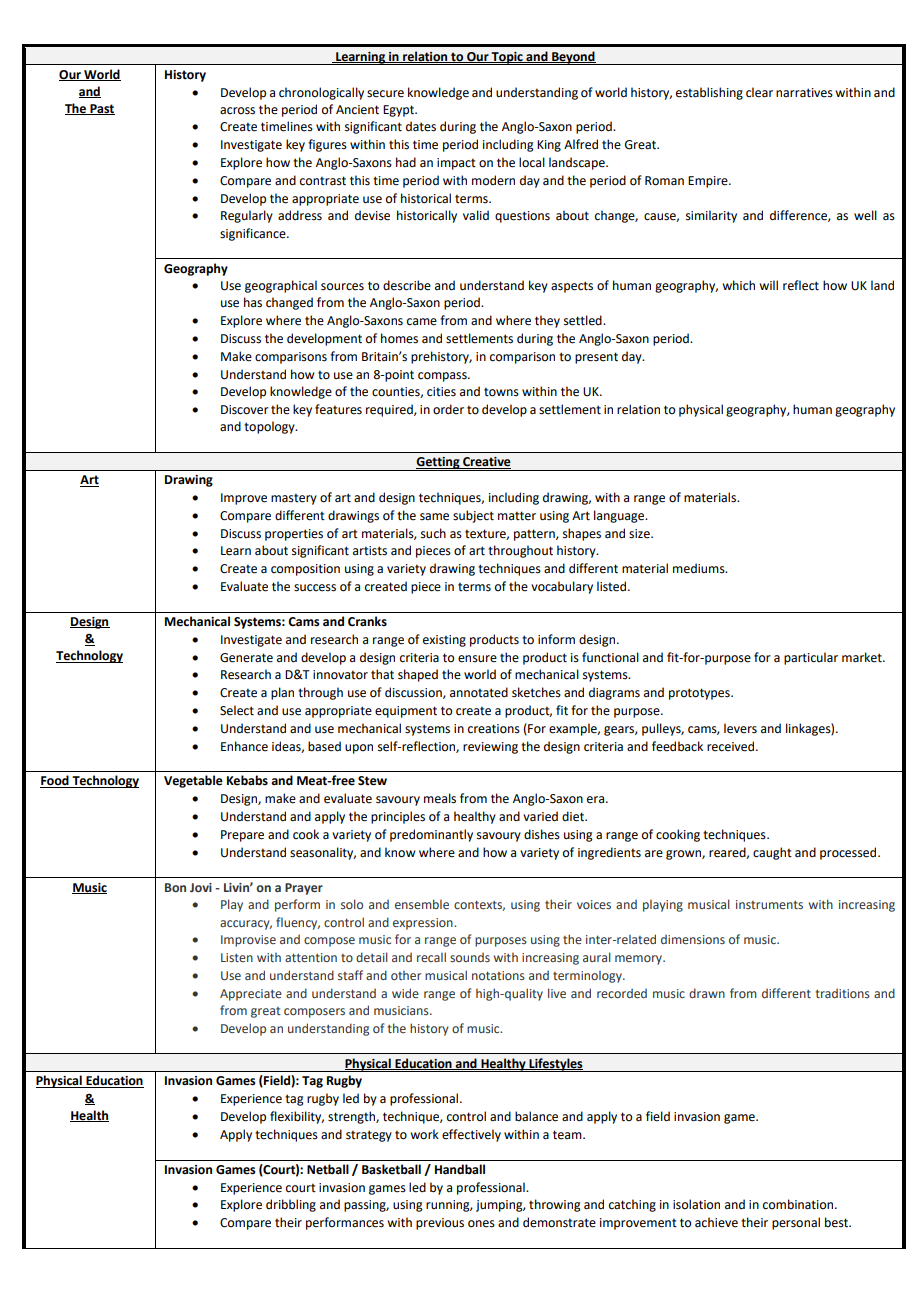 Image resolution: width=924 pixels, height=1308 pixels. I want to click on existing, so click(444, 641).
